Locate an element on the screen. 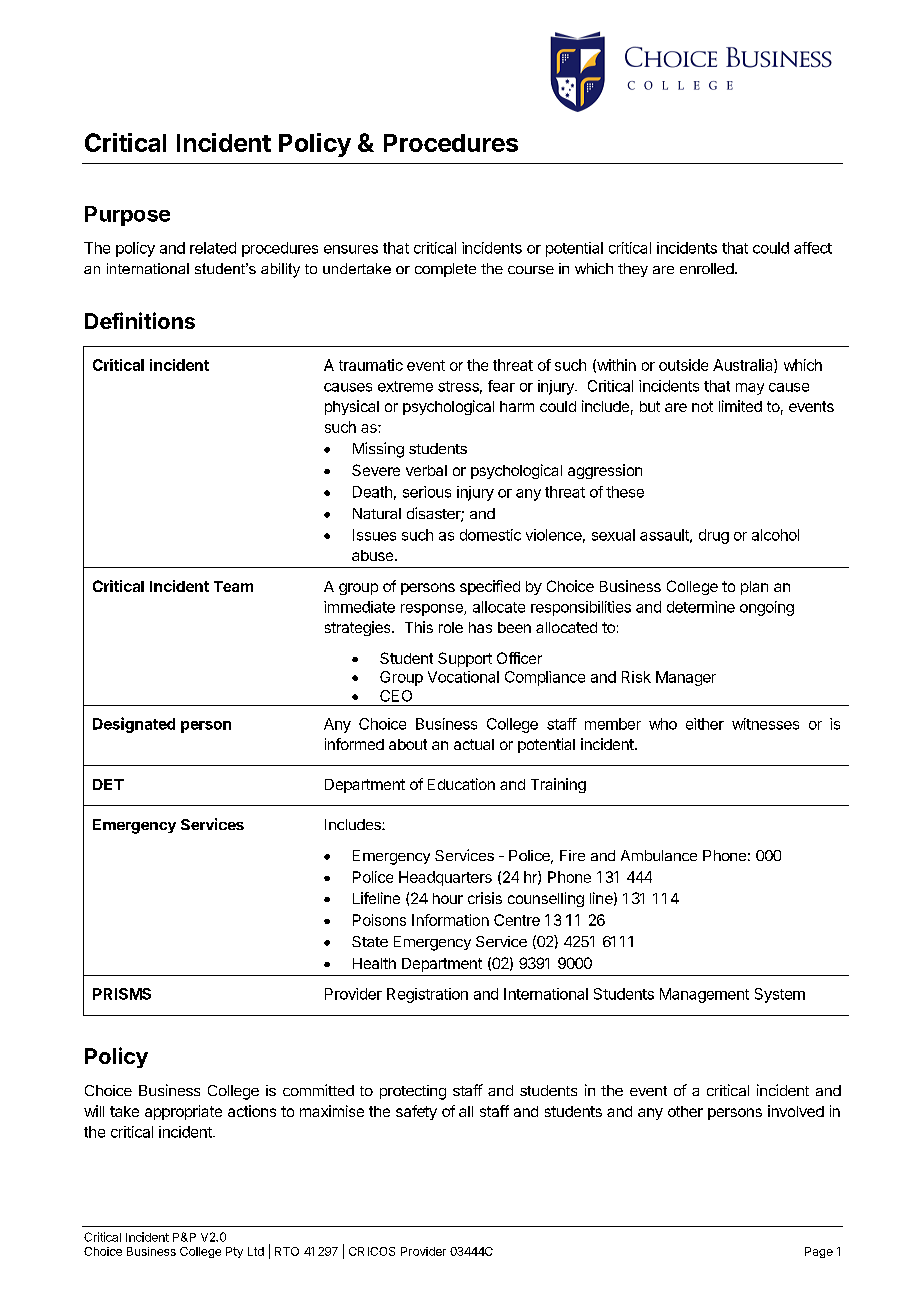 This screenshot has height=1308, width=924. Team is located at coordinates (233, 586).
